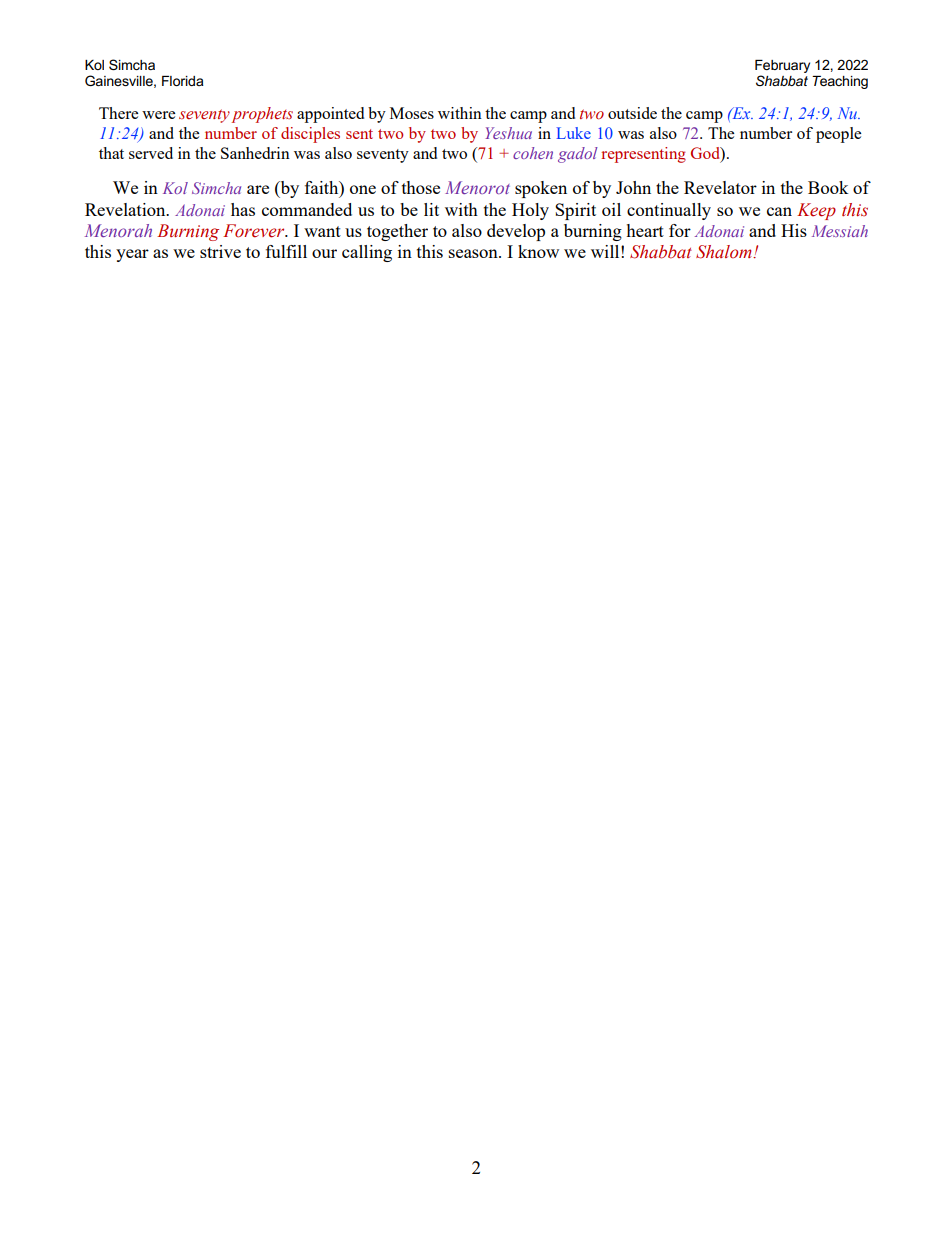 This image has width=952, height=1233. What do you see at coordinates (474, 253) in the image?
I see `season` at bounding box center [474, 253].
